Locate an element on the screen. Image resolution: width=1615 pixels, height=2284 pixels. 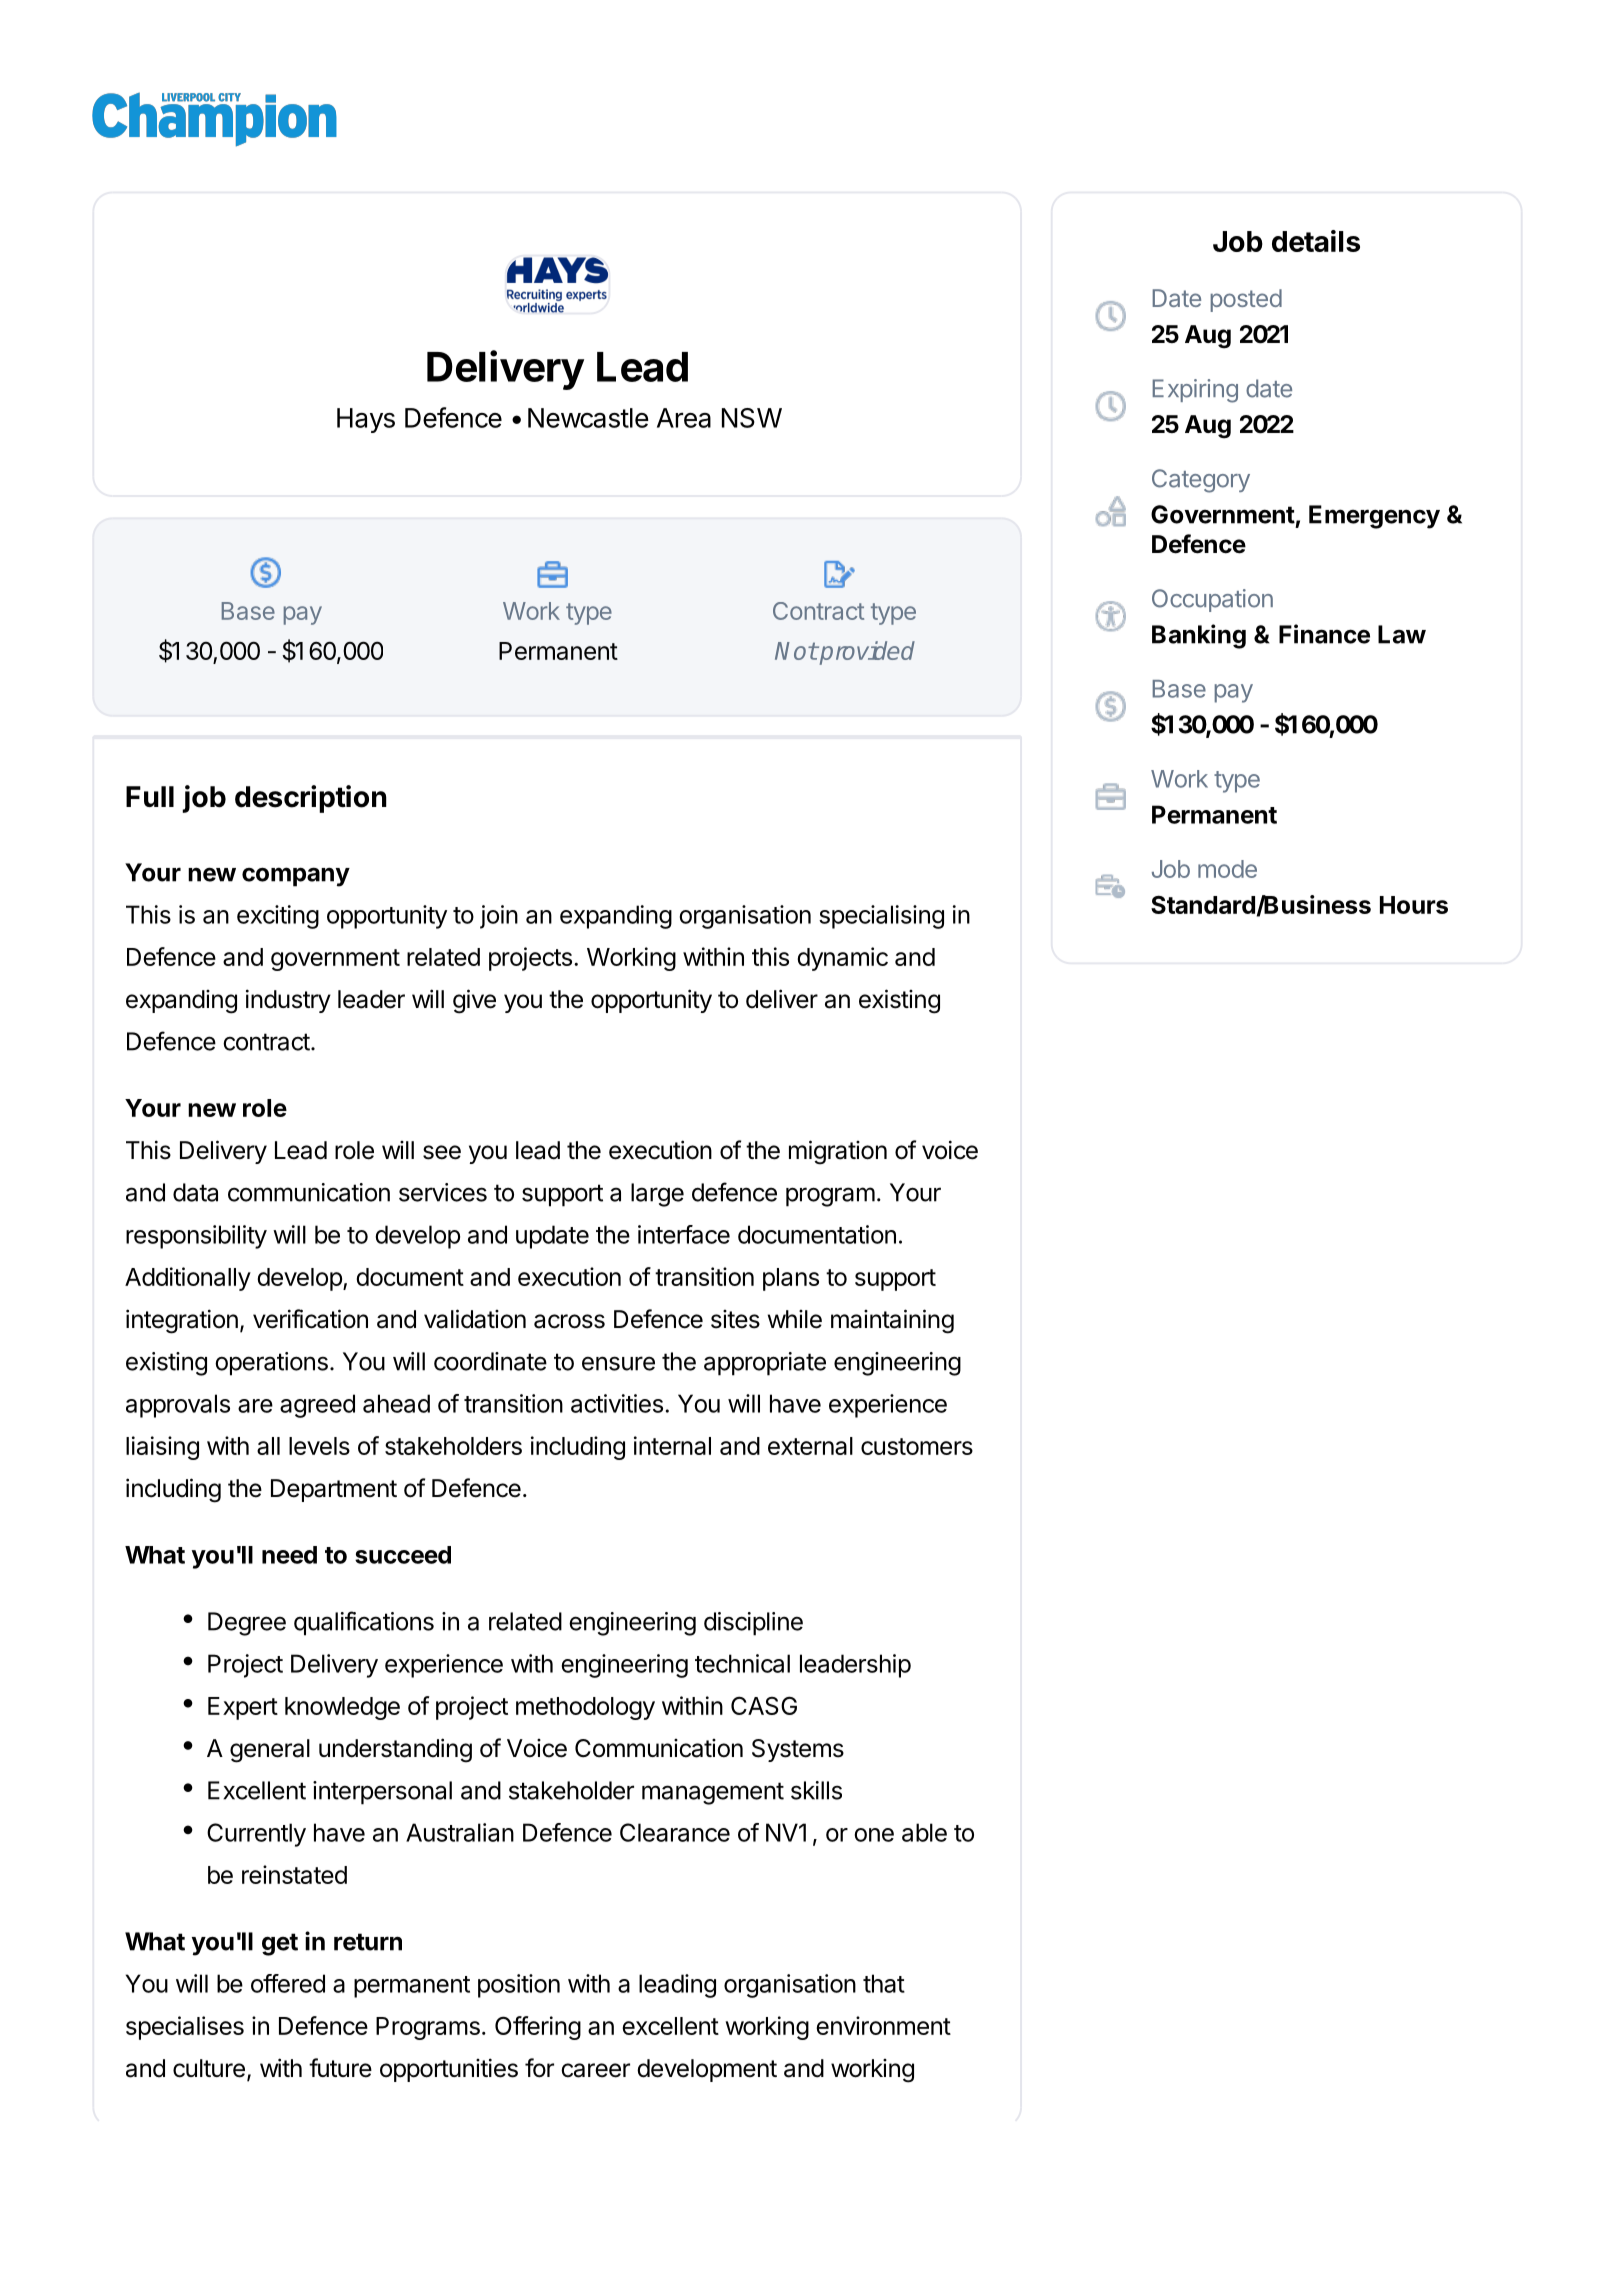
migration is located at coordinates (838, 1152).
